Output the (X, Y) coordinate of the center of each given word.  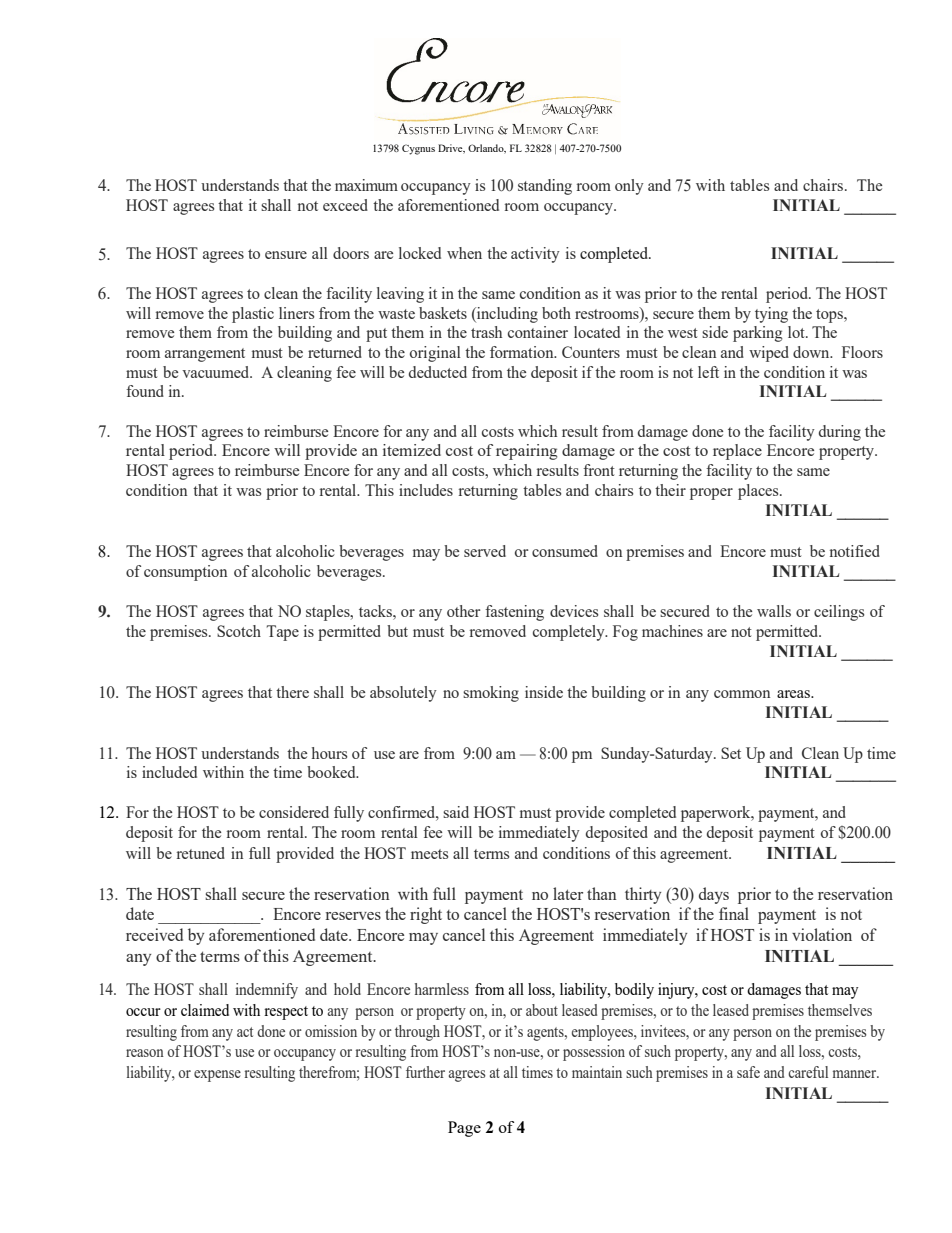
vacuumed (217, 372)
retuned (201, 853)
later (568, 893)
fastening (514, 613)
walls (774, 611)
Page (464, 1129)
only (629, 187)
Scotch (239, 631)
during (840, 433)
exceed (345, 205)
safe (748, 1072)
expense (217, 1076)
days (714, 895)
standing (545, 187)
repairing (527, 452)
